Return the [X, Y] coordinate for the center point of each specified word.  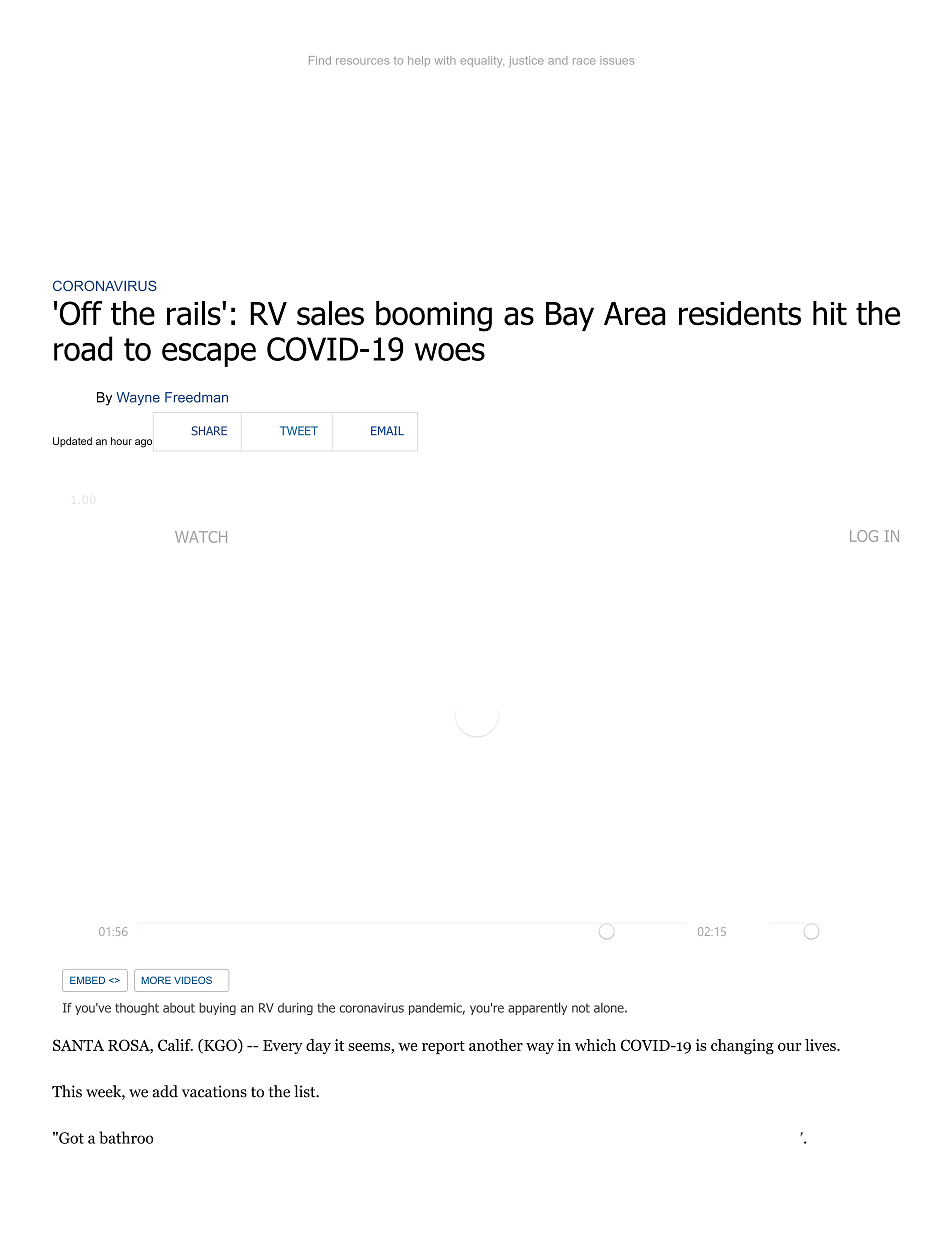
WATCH [201, 537]
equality [482, 61]
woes [450, 352]
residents [740, 313]
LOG [864, 536]
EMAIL [387, 430]
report [443, 1048]
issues [617, 60]
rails [195, 313]
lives [821, 1045]
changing [742, 1047]
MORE [156, 980]
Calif [175, 1045]
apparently [537, 1009]
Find [320, 60]
